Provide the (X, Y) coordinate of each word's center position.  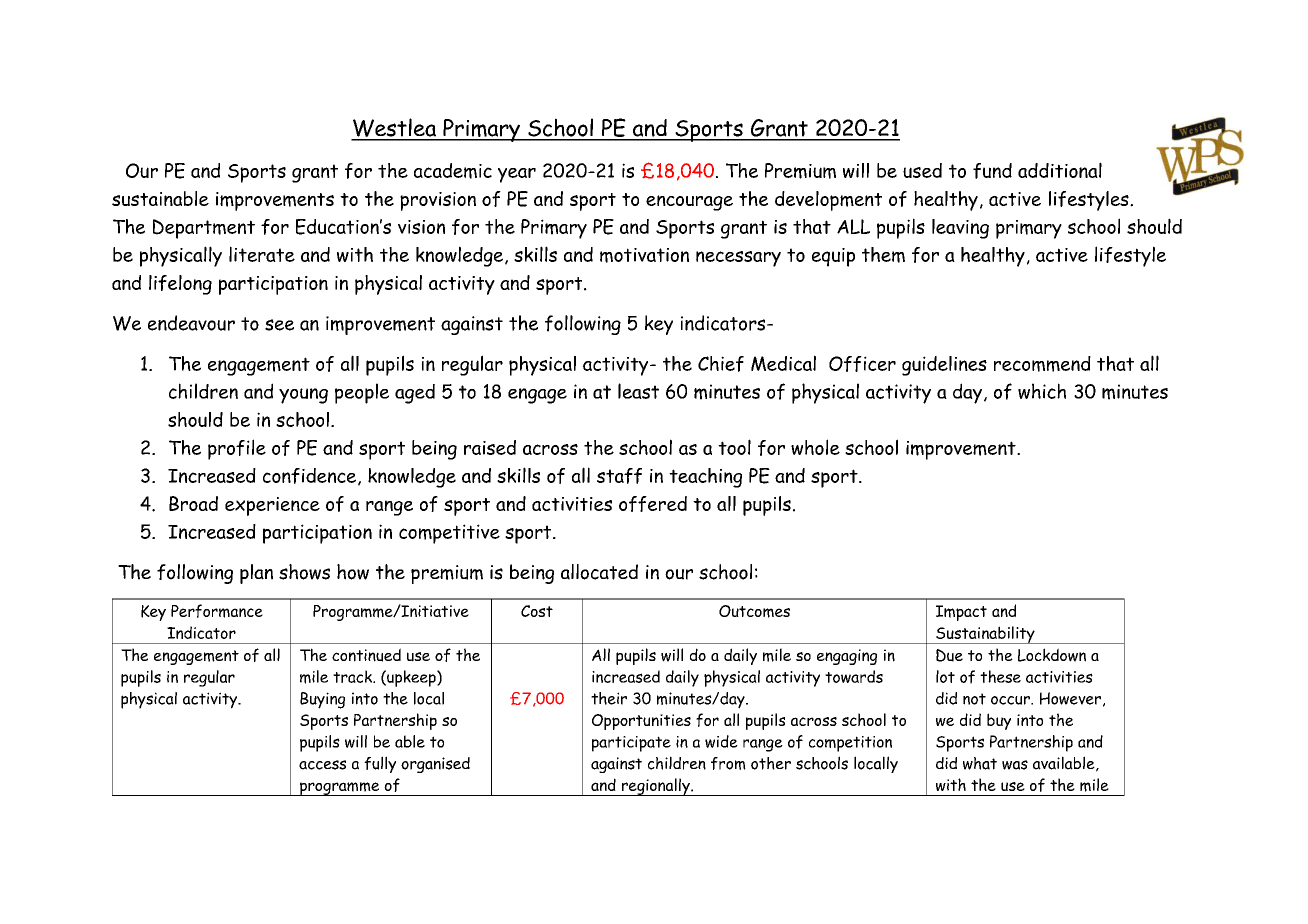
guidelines (944, 366)
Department (204, 229)
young (303, 396)
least (638, 391)
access (322, 765)
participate (631, 744)
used (922, 170)
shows (304, 572)
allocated (599, 572)
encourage (689, 203)
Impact (961, 613)
